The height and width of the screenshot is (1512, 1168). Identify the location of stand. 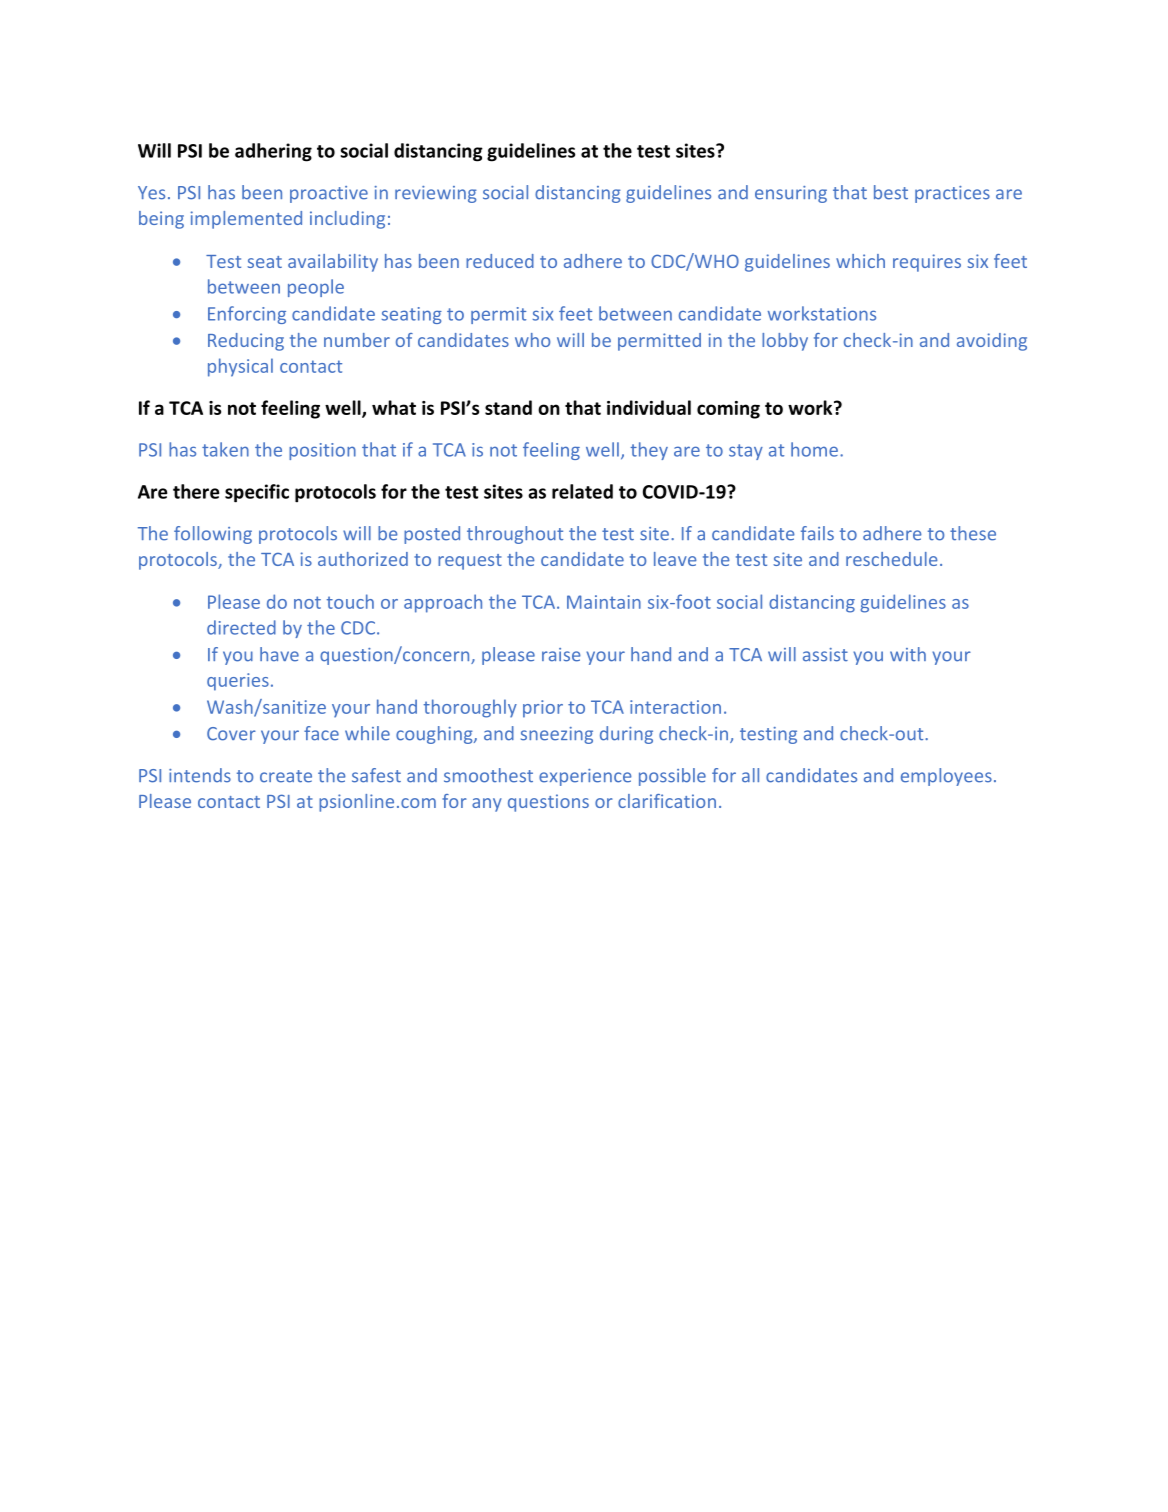
(508, 407).
